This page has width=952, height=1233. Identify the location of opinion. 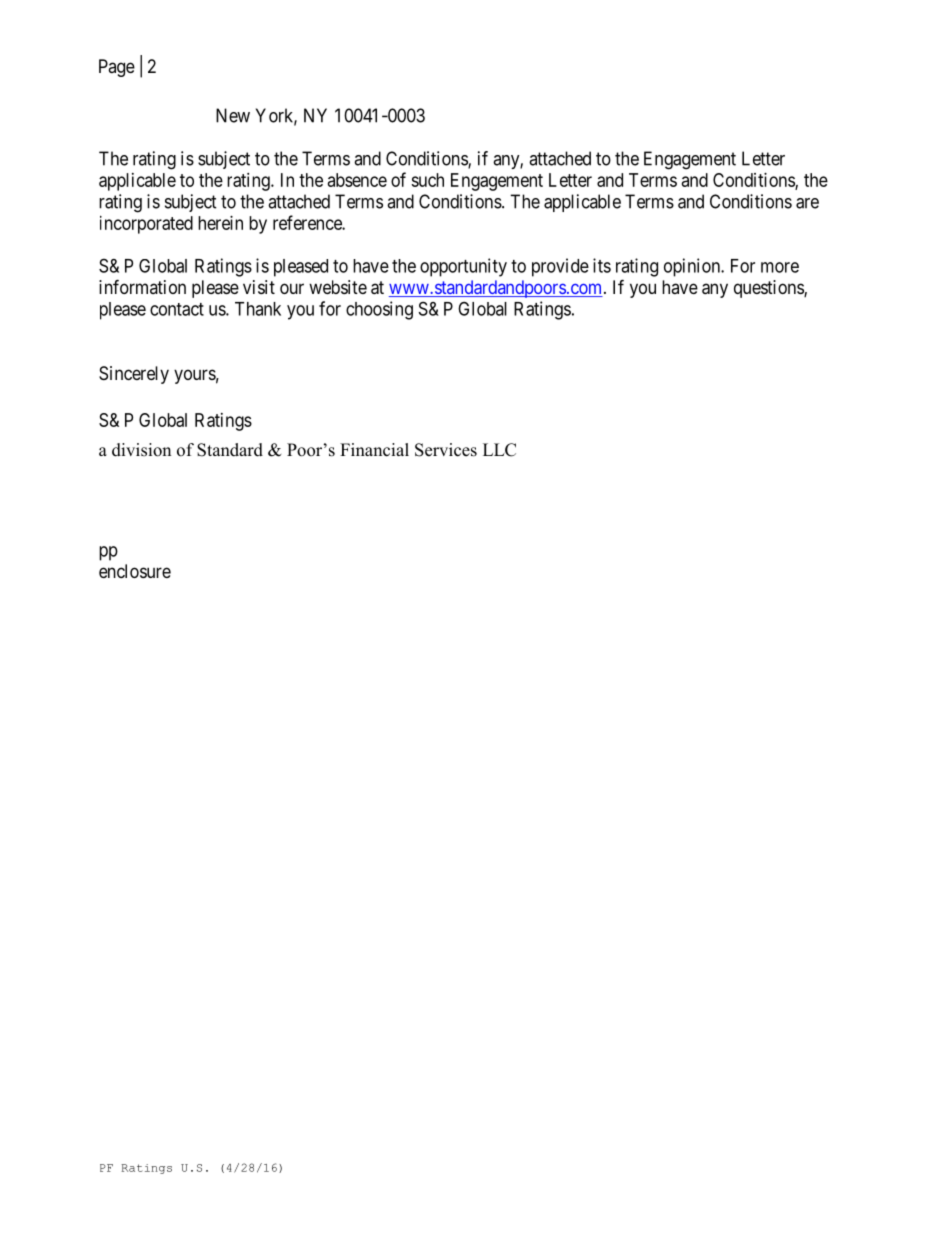
(693, 267).
